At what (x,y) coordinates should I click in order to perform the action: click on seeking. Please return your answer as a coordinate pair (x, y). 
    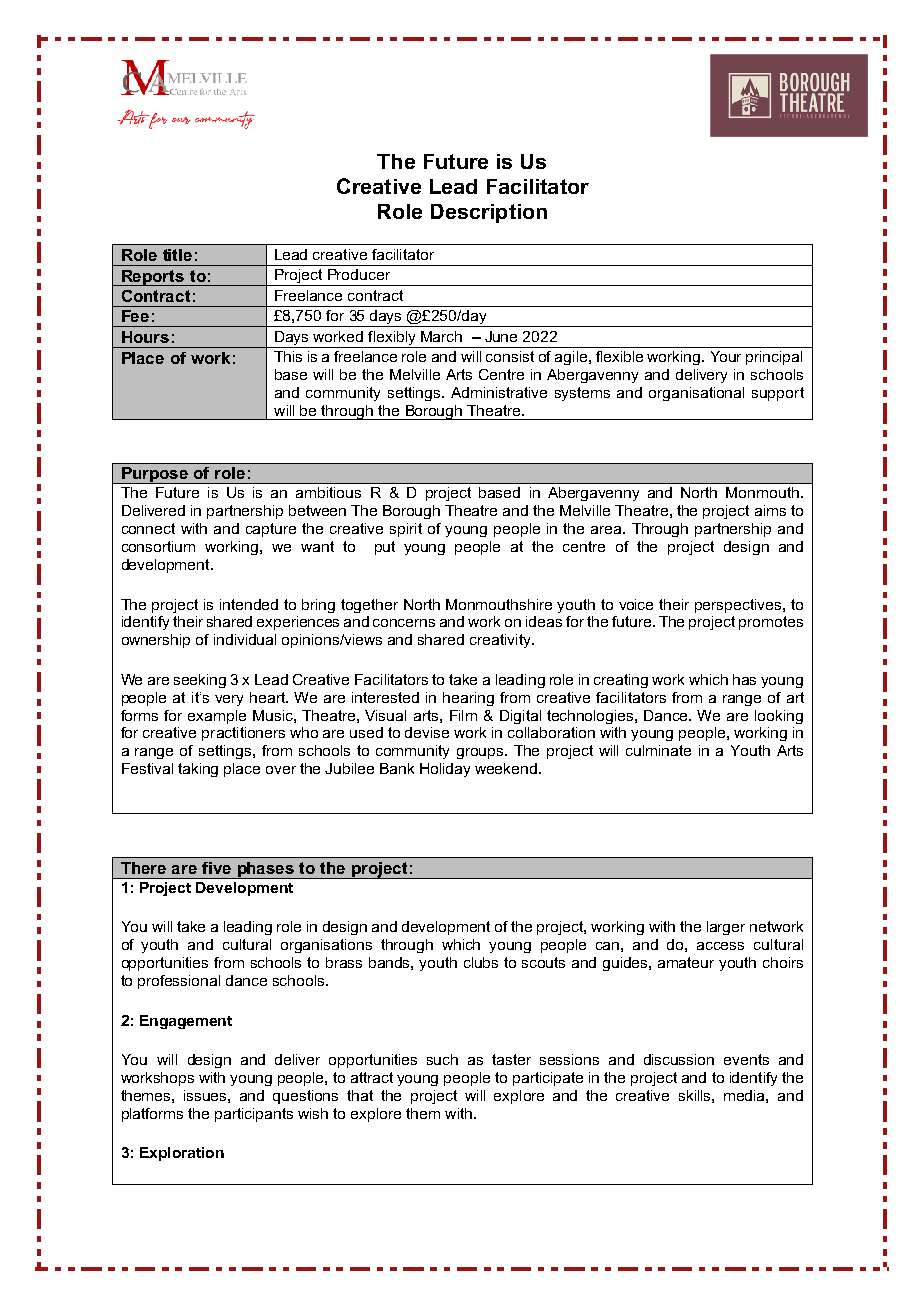
    Looking at the image, I should click on (200, 681).
